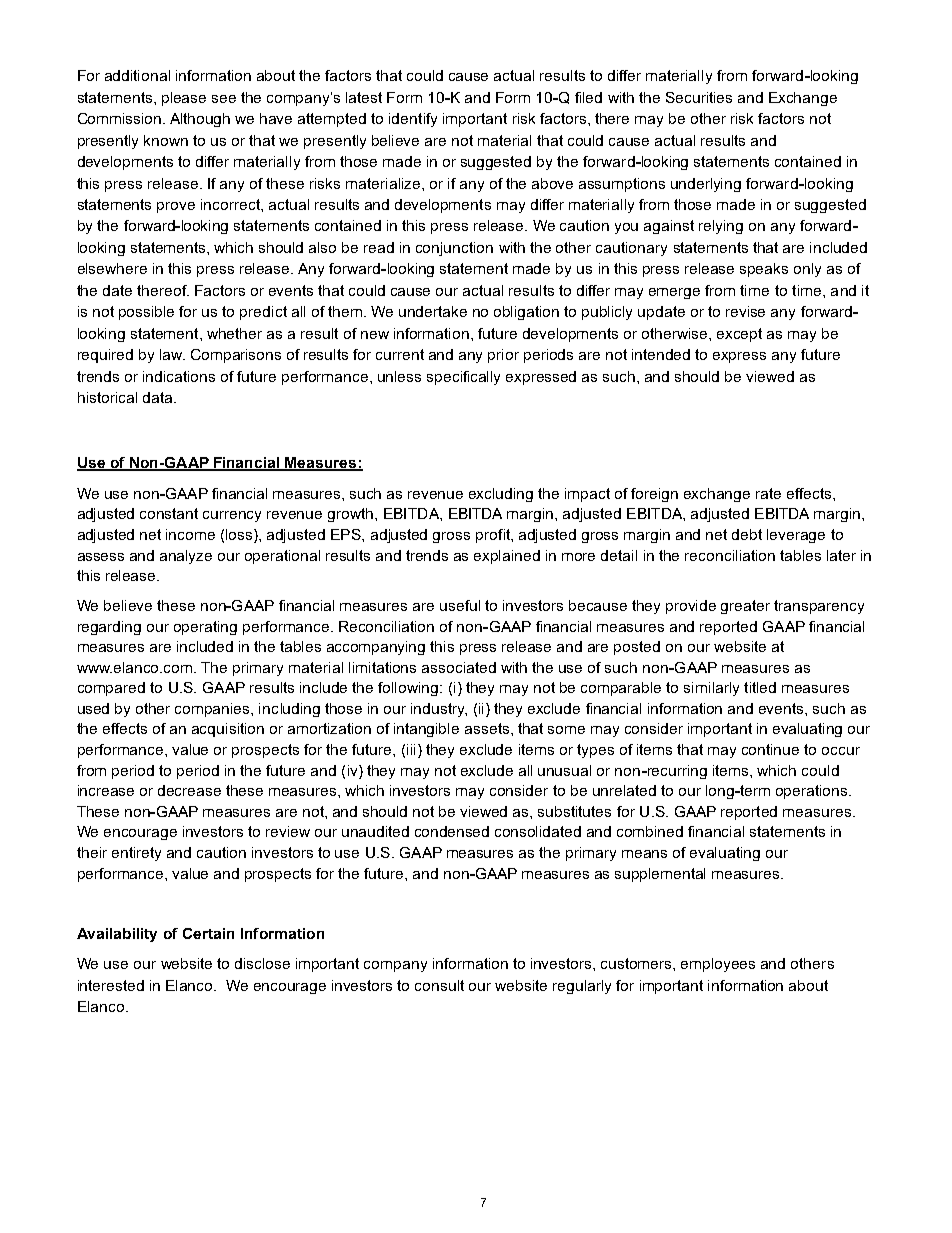 The width and height of the page is (952, 1233). I want to click on associated, so click(459, 667).
